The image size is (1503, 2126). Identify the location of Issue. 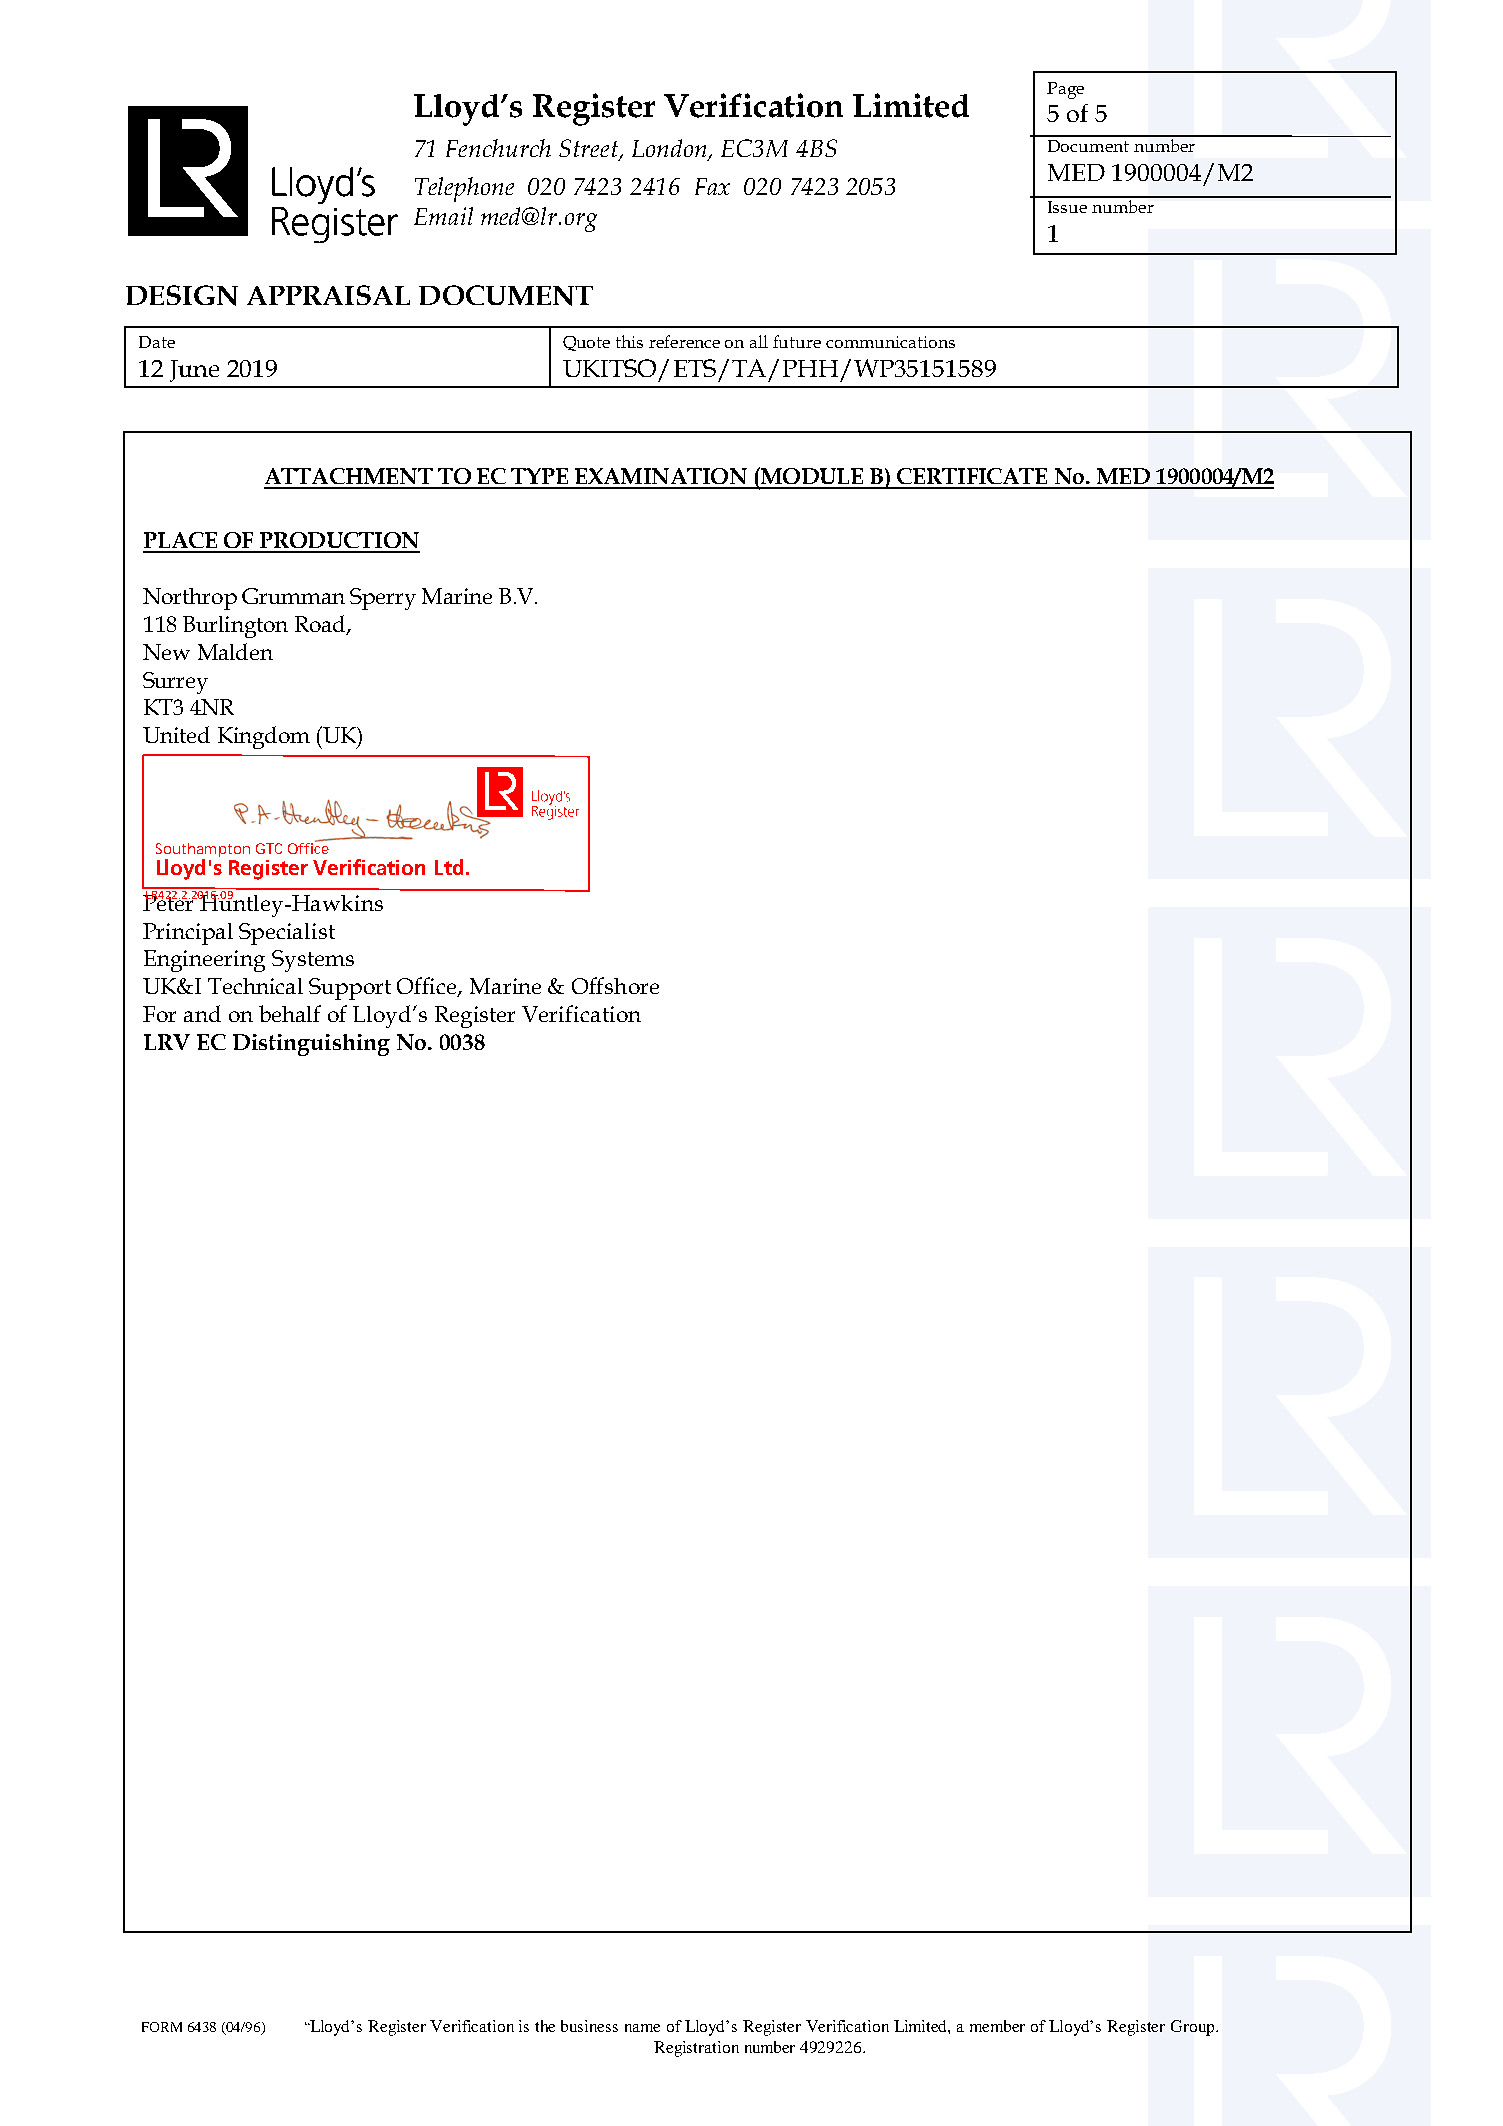
(1067, 207).
